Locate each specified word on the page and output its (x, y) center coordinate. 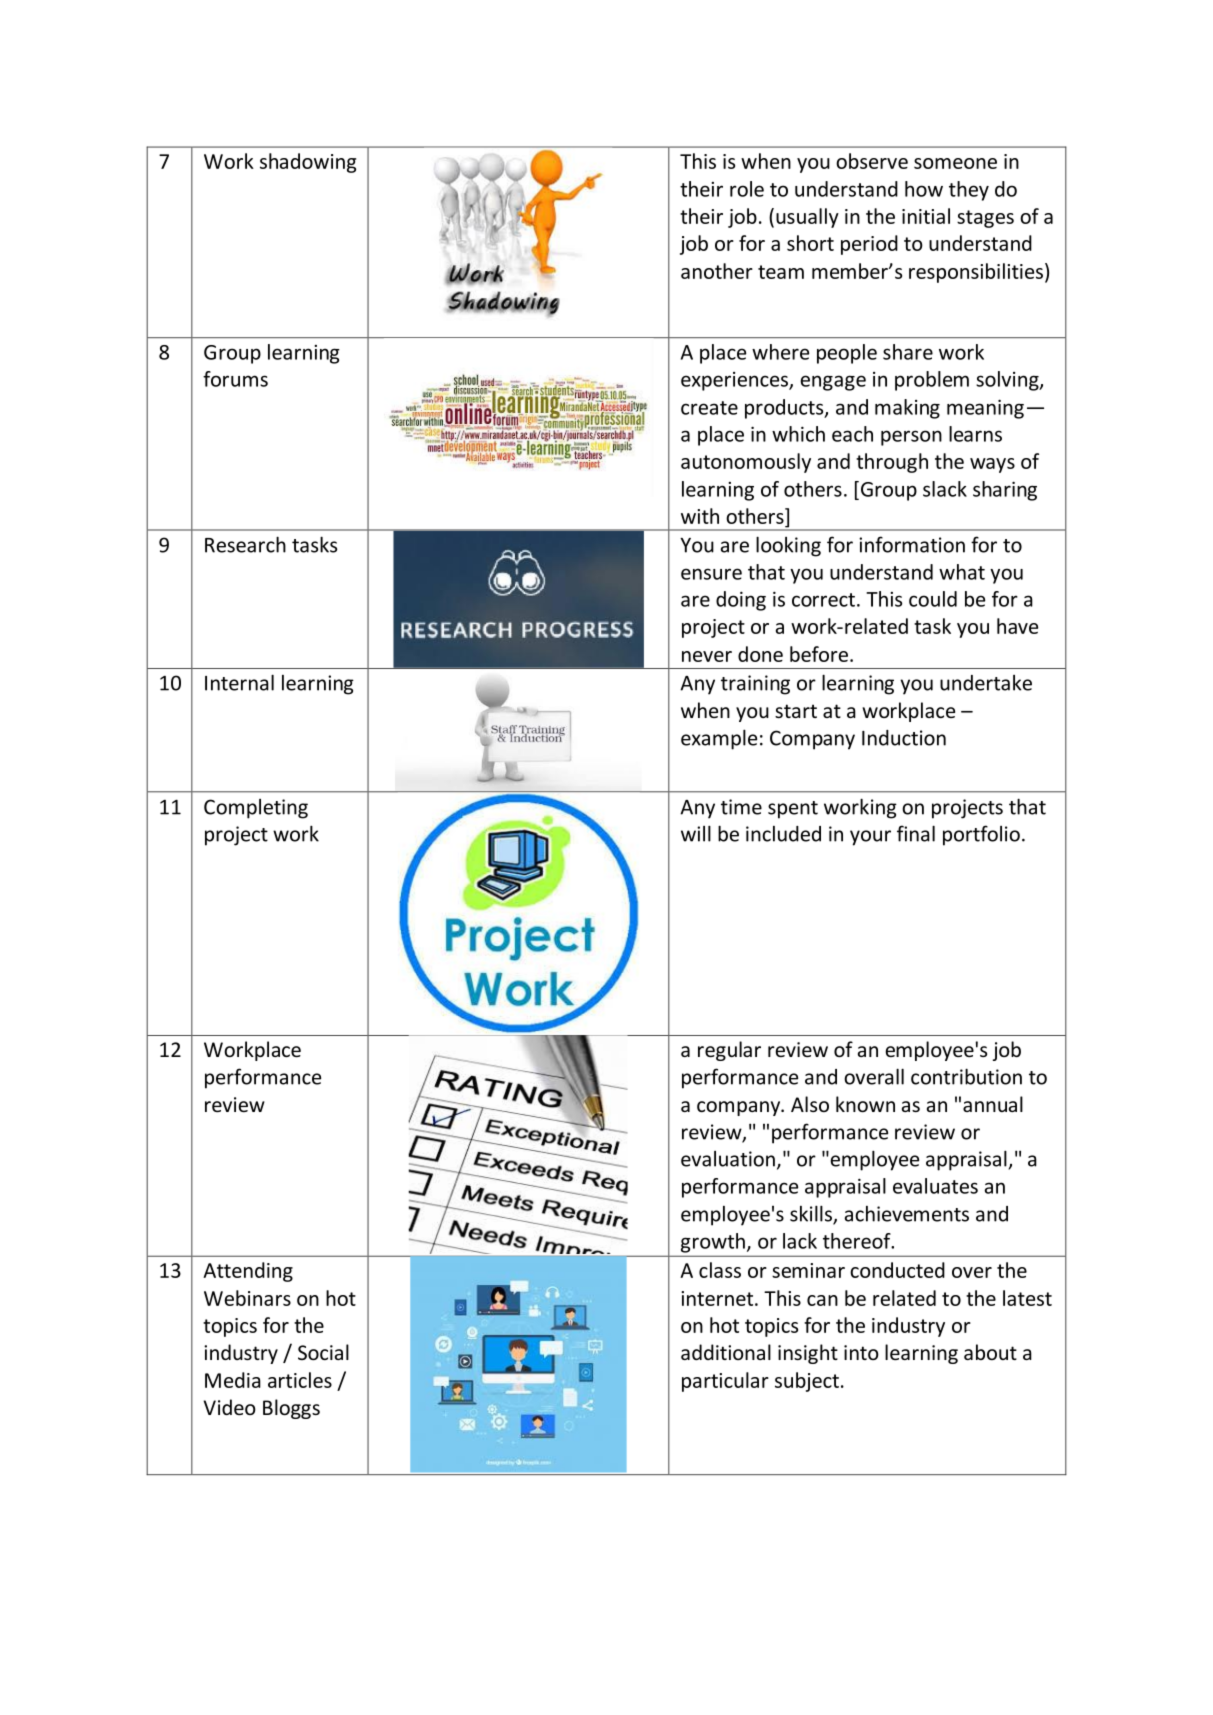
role (747, 189)
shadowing (308, 163)
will (696, 833)
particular (725, 1382)
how (924, 189)
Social (323, 1352)
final (916, 833)
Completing (256, 809)
